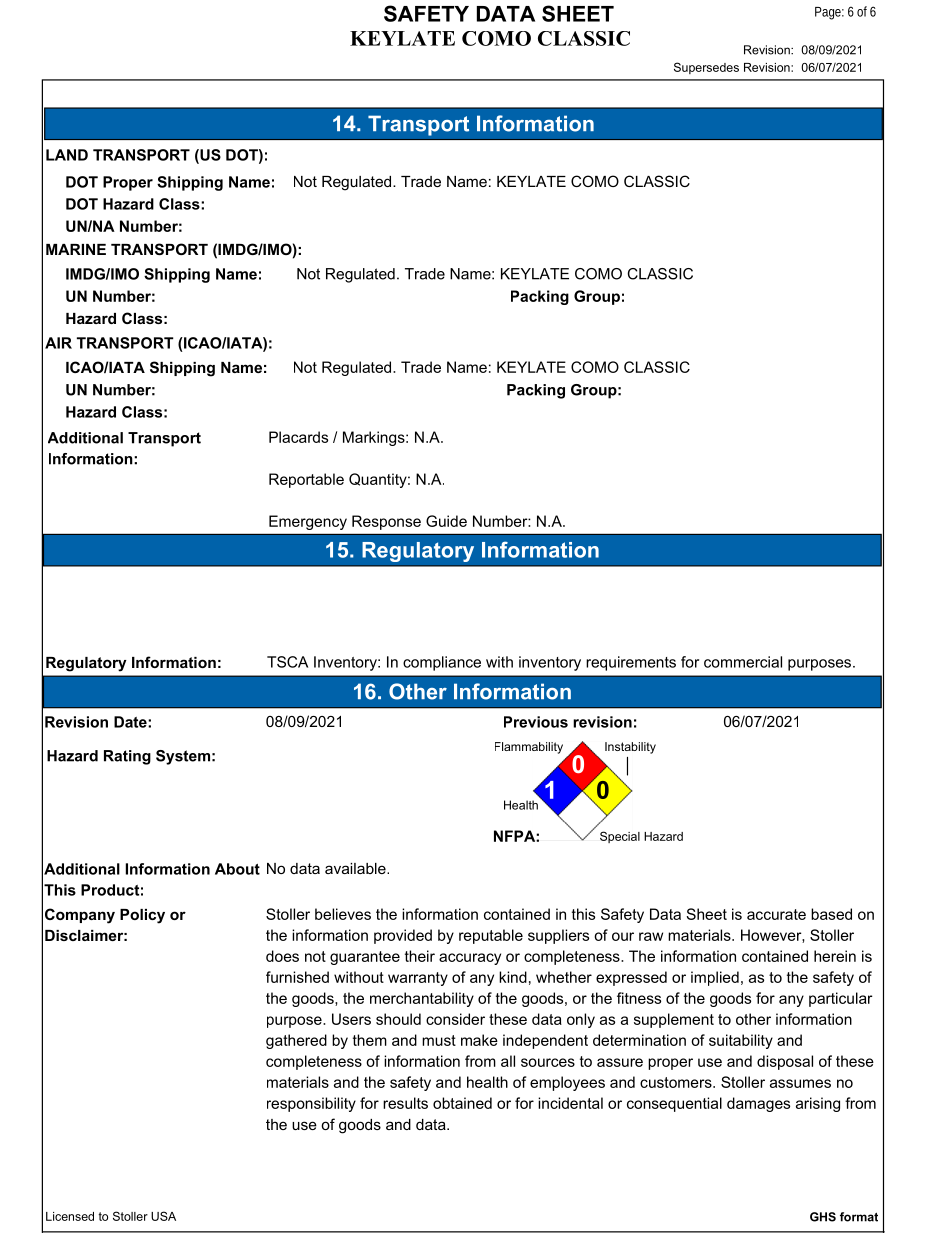 Image resolution: width=952 pixels, height=1233 pixels. I want to click on Special, so click(620, 837).
